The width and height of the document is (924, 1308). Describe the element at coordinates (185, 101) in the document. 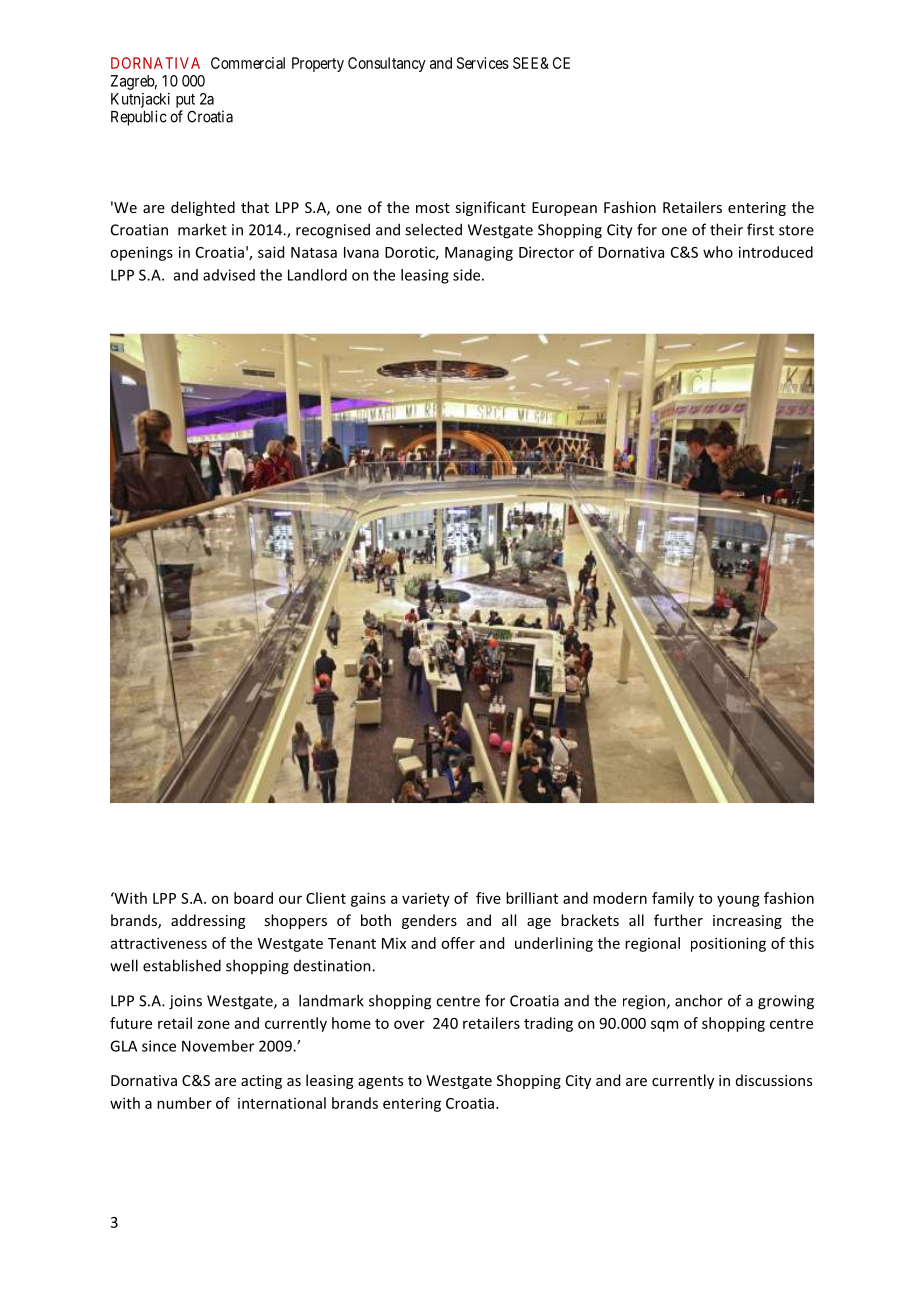

I see `put` at that location.
